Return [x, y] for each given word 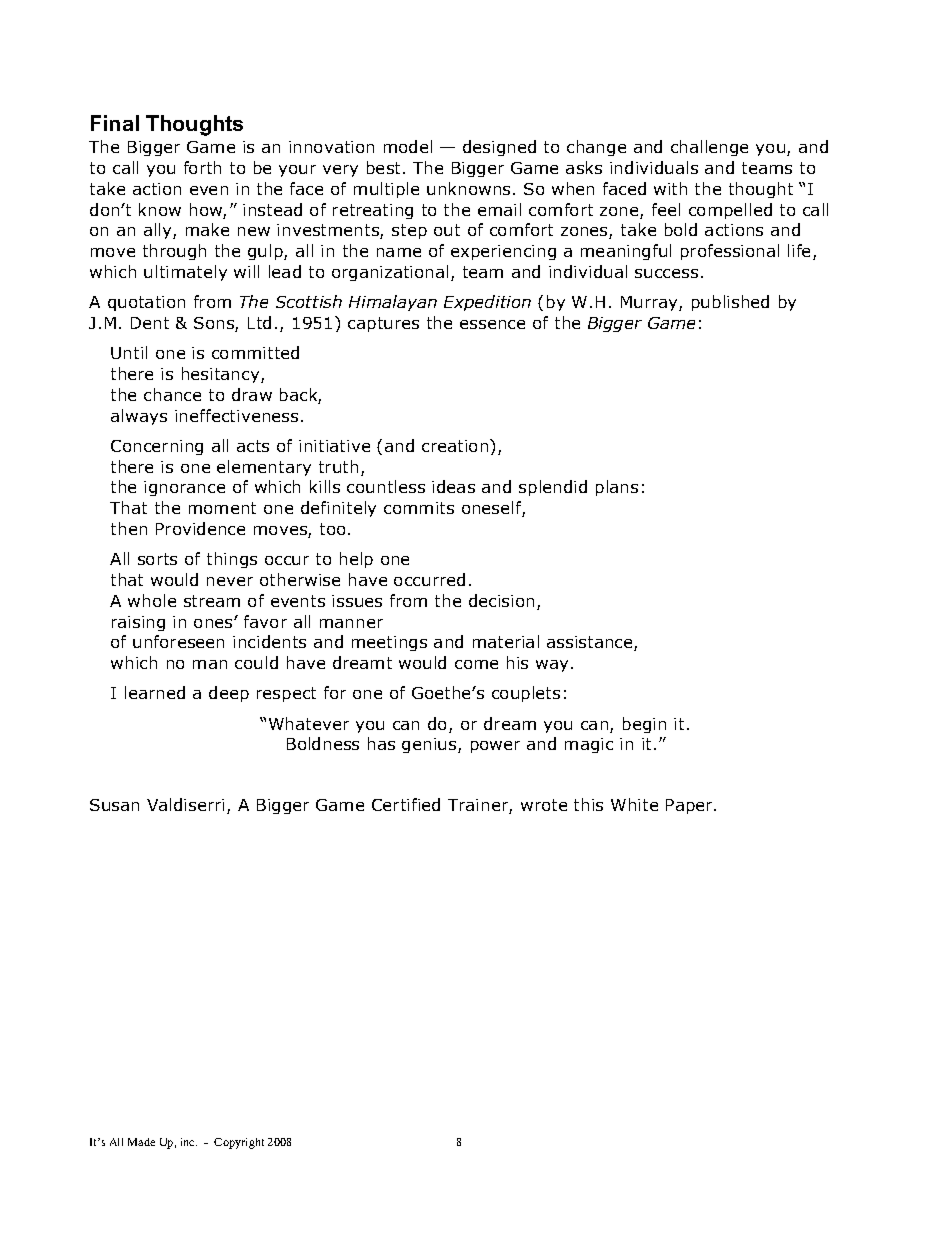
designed [499, 148]
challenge [709, 148]
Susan [114, 805]
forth [202, 167]
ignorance [184, 488]
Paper [690, 806]
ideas [453, 486]
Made [141, 1142]
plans [617, 488]
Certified [406, 804]
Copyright [239, 1143]
